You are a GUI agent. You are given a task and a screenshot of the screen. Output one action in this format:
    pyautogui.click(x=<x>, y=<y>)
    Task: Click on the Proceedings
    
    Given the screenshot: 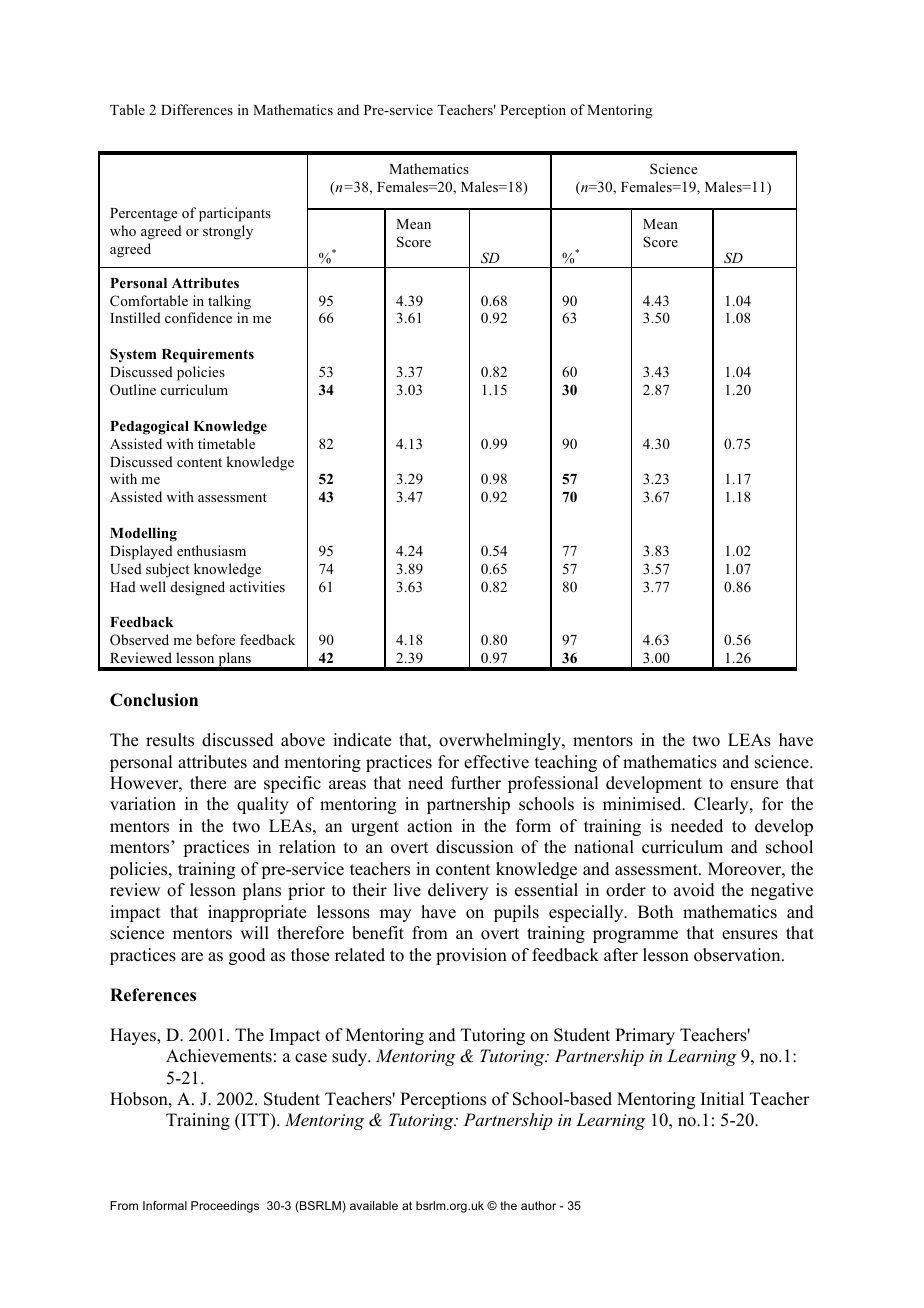 What is the action you would take?
    pyautogui.click(x=225, y=1207)
